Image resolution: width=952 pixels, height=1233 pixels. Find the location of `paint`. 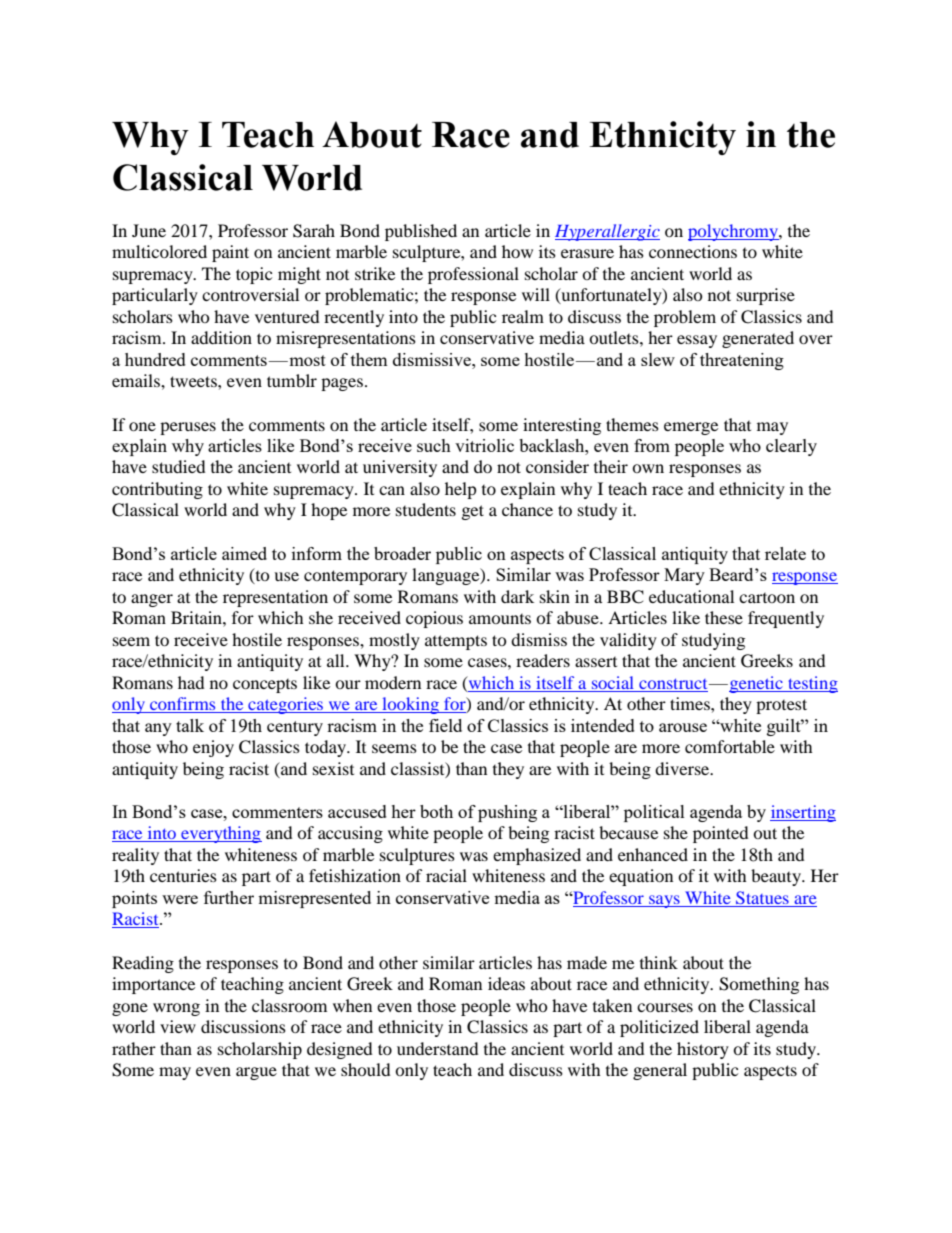

paint is located at coordinates (230, 253).
